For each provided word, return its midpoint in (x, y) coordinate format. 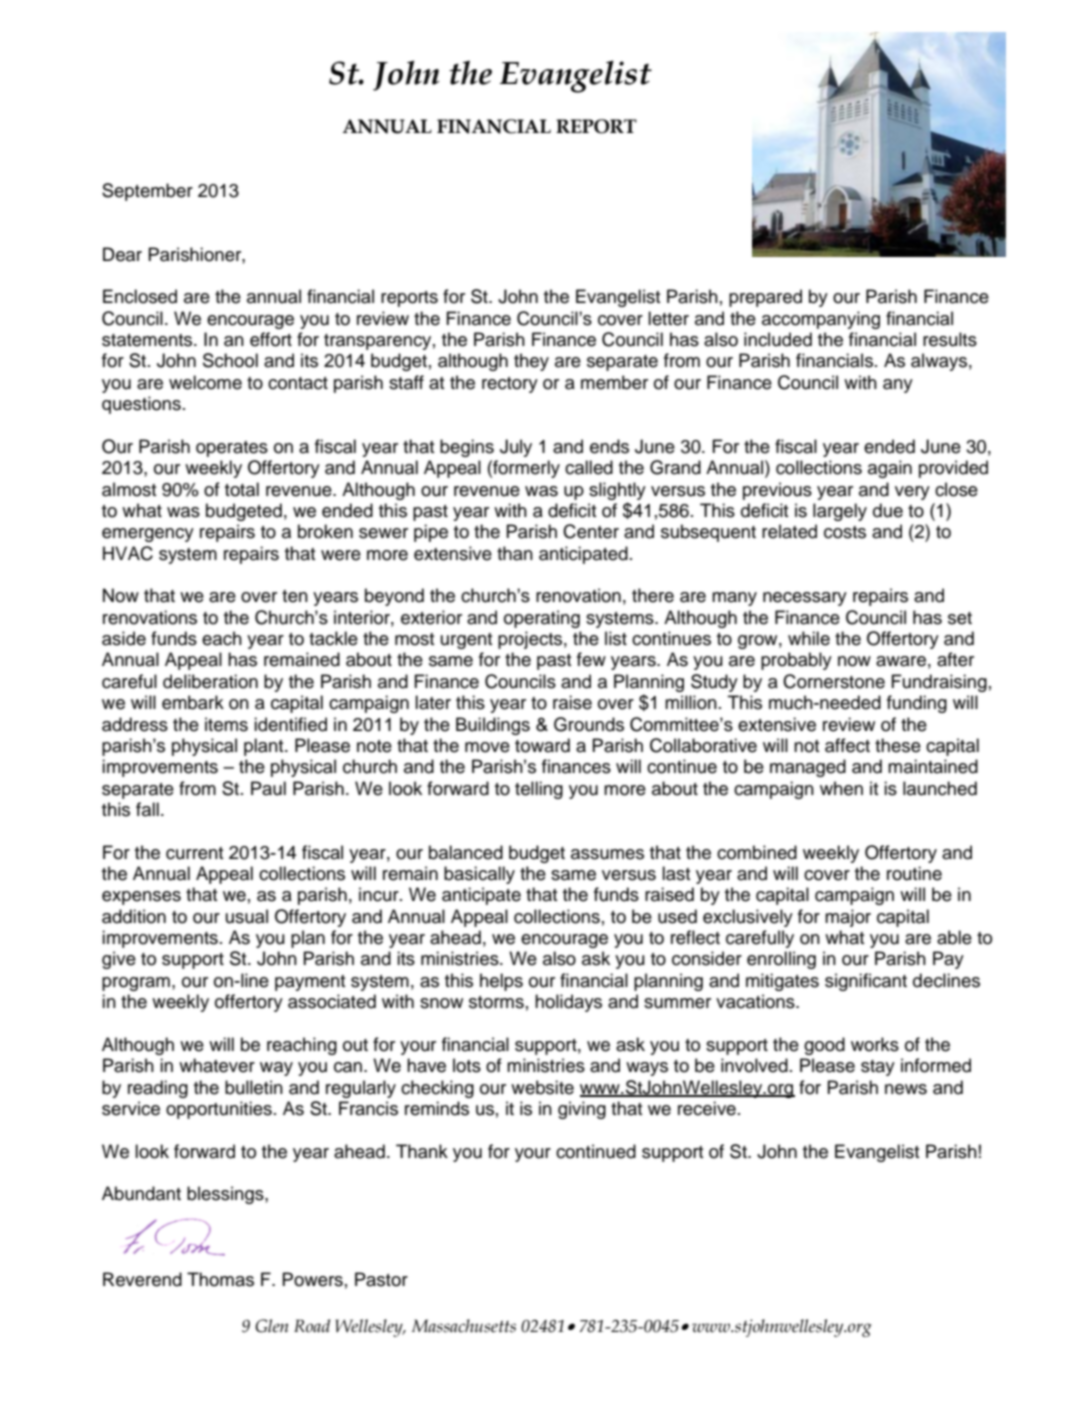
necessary (805, 599)
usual (247, 916)
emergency (148, 535)
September (147, 192)
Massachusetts (464, 1326)
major (848, 918)
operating (542, 619)
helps (501, 982)
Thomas (220, 1279)
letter (668, 318)
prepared (765, 298)
